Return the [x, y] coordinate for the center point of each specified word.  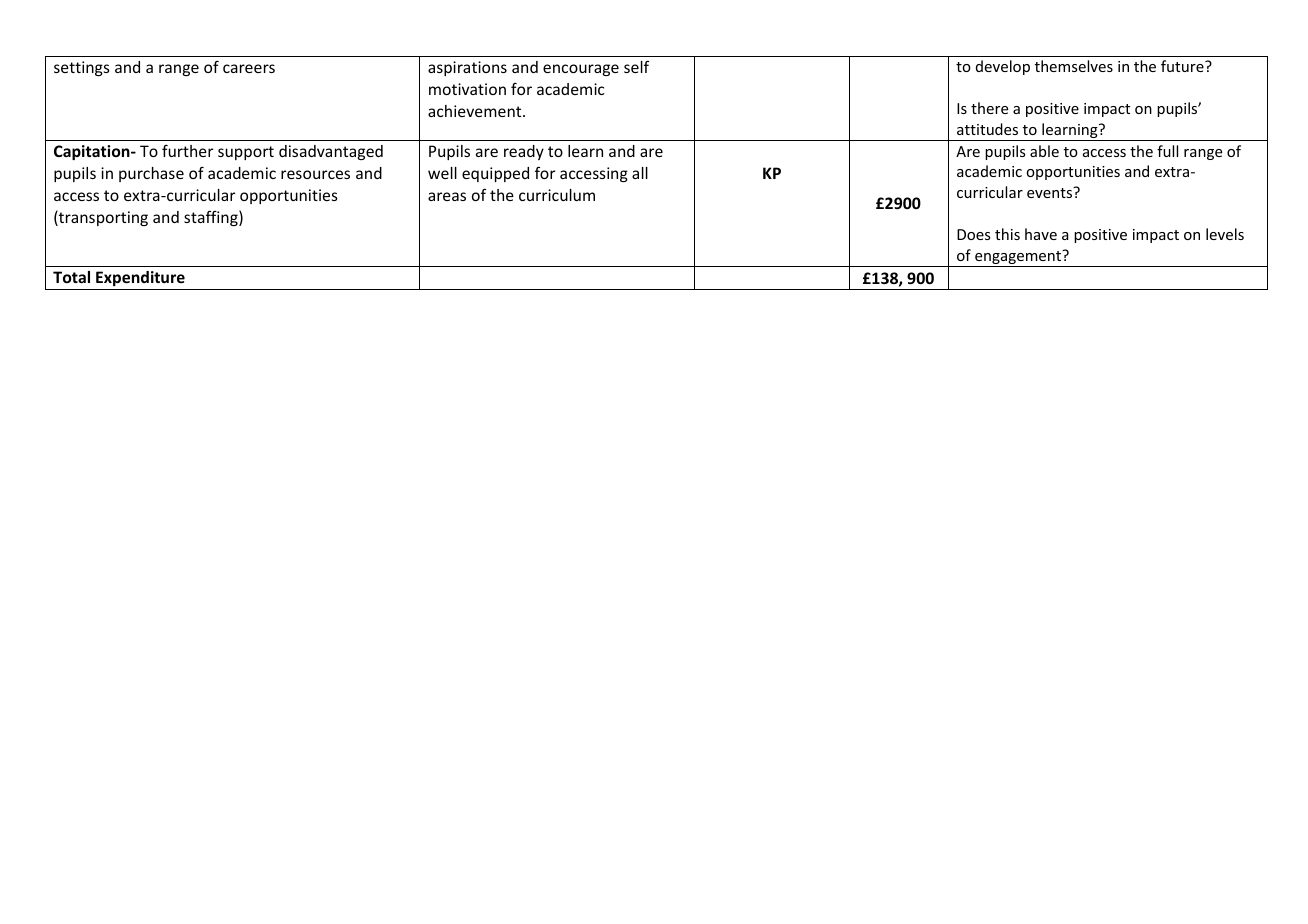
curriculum [557, 195]
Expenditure [140, 278]
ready [524, 152]
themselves [1074, 66]
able [1044, 151]
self [636, 67]
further [187, 150]
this [1007, 234]
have [1041, 234]
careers [249, 68]
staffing [212, 218]
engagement [1018, 258]
